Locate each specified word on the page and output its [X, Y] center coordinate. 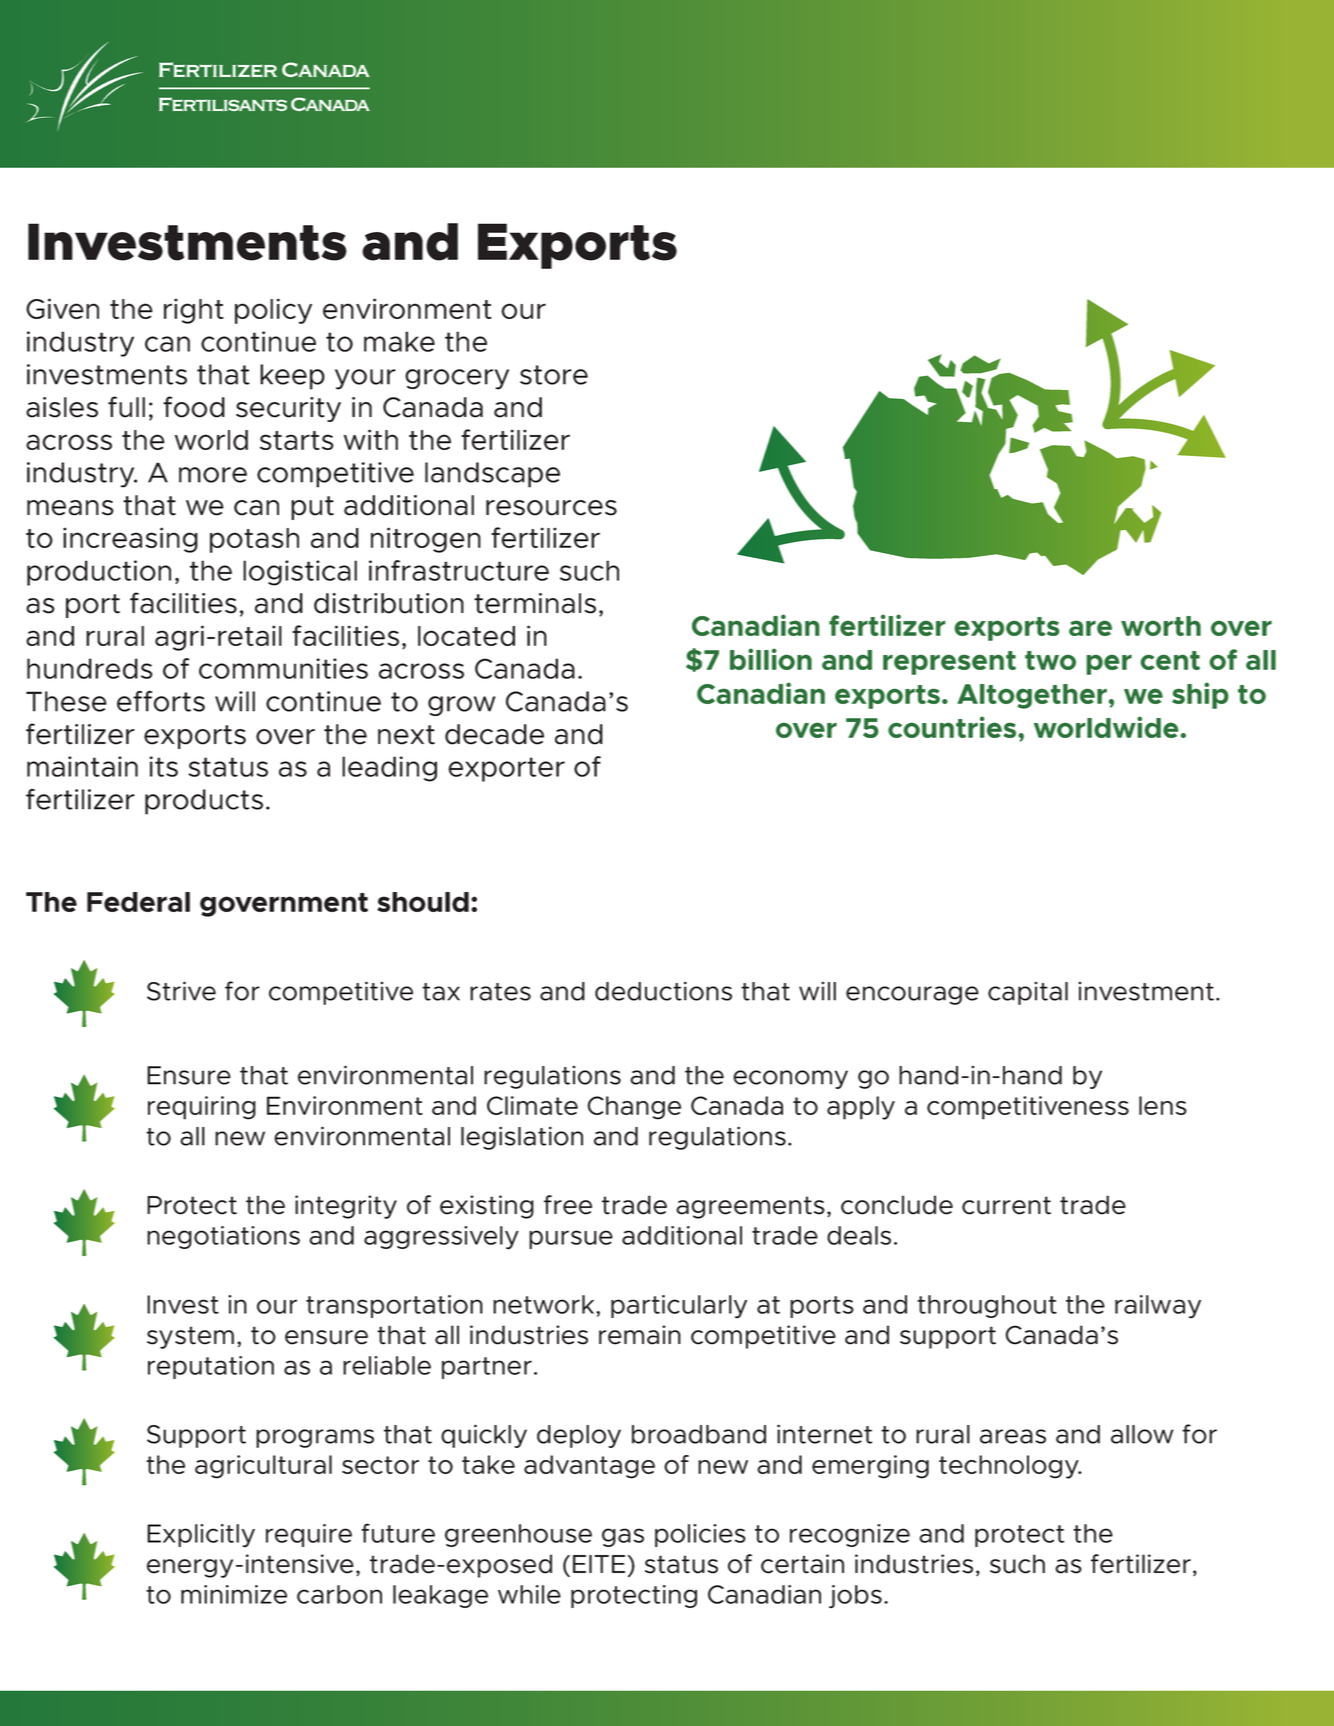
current [1006, 1205]
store [554, 375]
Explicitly [201, 1536]
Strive [181, 991]
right [194, 311]
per [1109, 664]
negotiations [223, 1237]
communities [283, 668]
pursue [571, 1239]
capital [1028, 993]
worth [1161, 626]
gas [623, 1537]
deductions [663, 991]
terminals [535, 603]
